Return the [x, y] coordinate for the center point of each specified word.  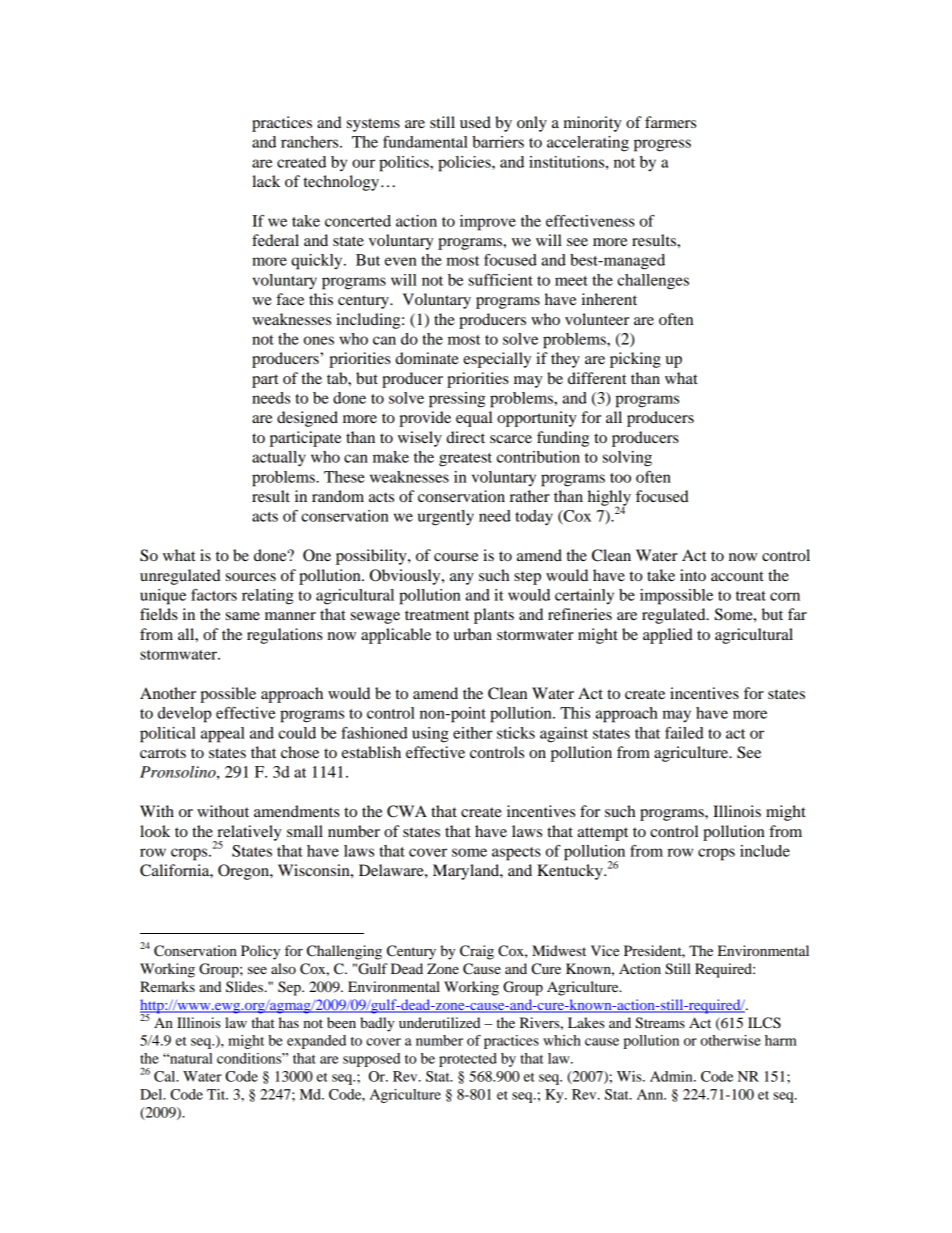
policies [465, 164]
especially [497, 360]
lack [266, 181]
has [289, 1022]
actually [279, 459]
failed [684, 733]
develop [184, 715]
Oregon [244, 872]
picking [635, 360]
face [290, 299]
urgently [446, 518]
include [765, 851]
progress [662, 145]
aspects [516, 854]
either [472, 733]
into [693, 575]
